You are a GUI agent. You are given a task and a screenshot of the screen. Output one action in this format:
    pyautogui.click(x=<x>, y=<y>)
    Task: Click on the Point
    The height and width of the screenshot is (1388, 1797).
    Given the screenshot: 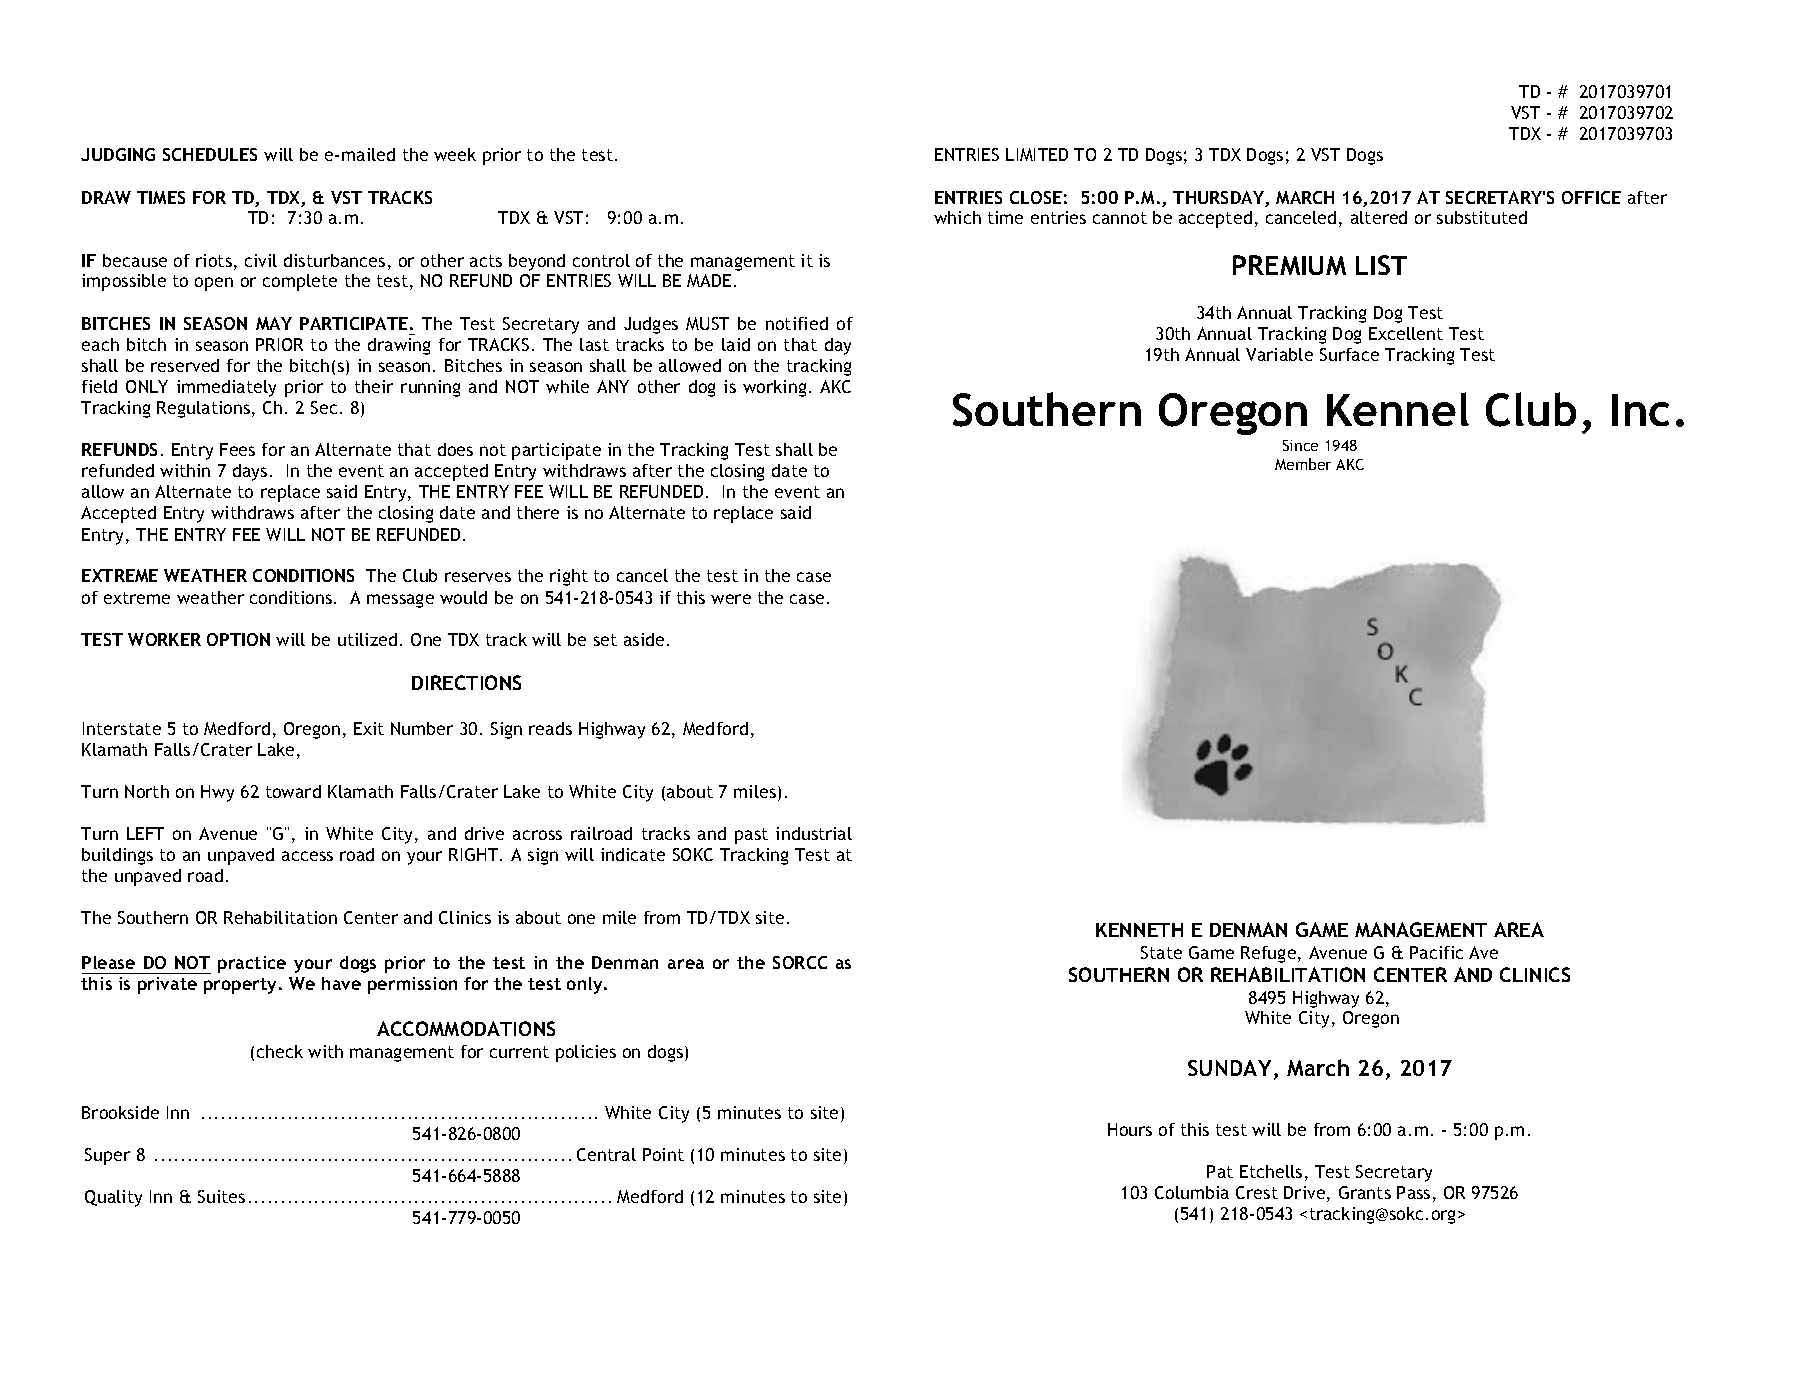 What is the action you would take?
    pyautogui.click(x=663, y=1154)
